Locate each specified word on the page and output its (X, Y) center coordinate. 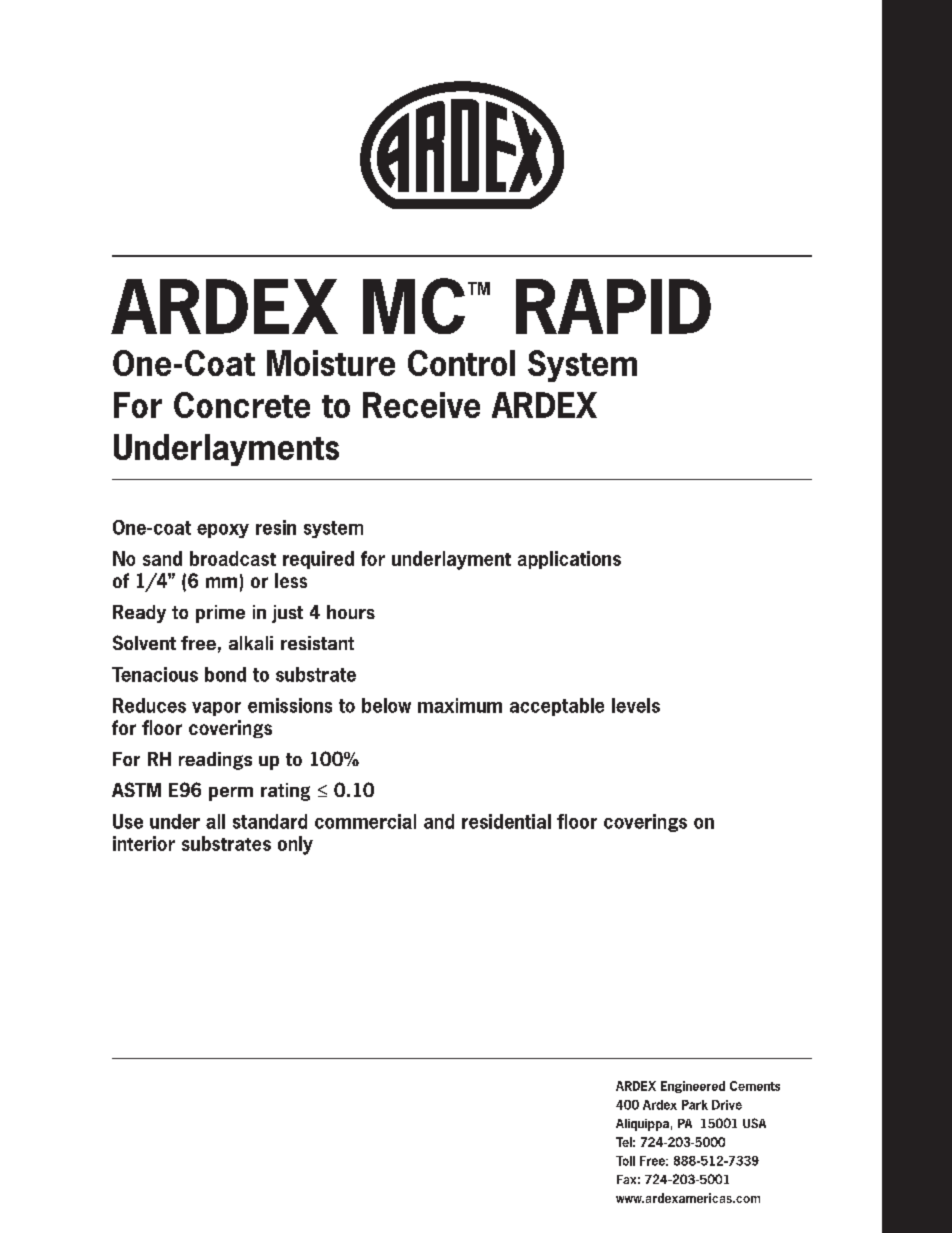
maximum (460, 705)
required (318, 560)
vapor (216, 709)
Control (461, 363)
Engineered (693, 1087)
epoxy (223, 531)
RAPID (613, 306)
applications (569, 560)
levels (636, 705)
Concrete (242, 405)
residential (506, 821)
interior (144, 843)
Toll (625, 1161)
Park (695, 1105)
